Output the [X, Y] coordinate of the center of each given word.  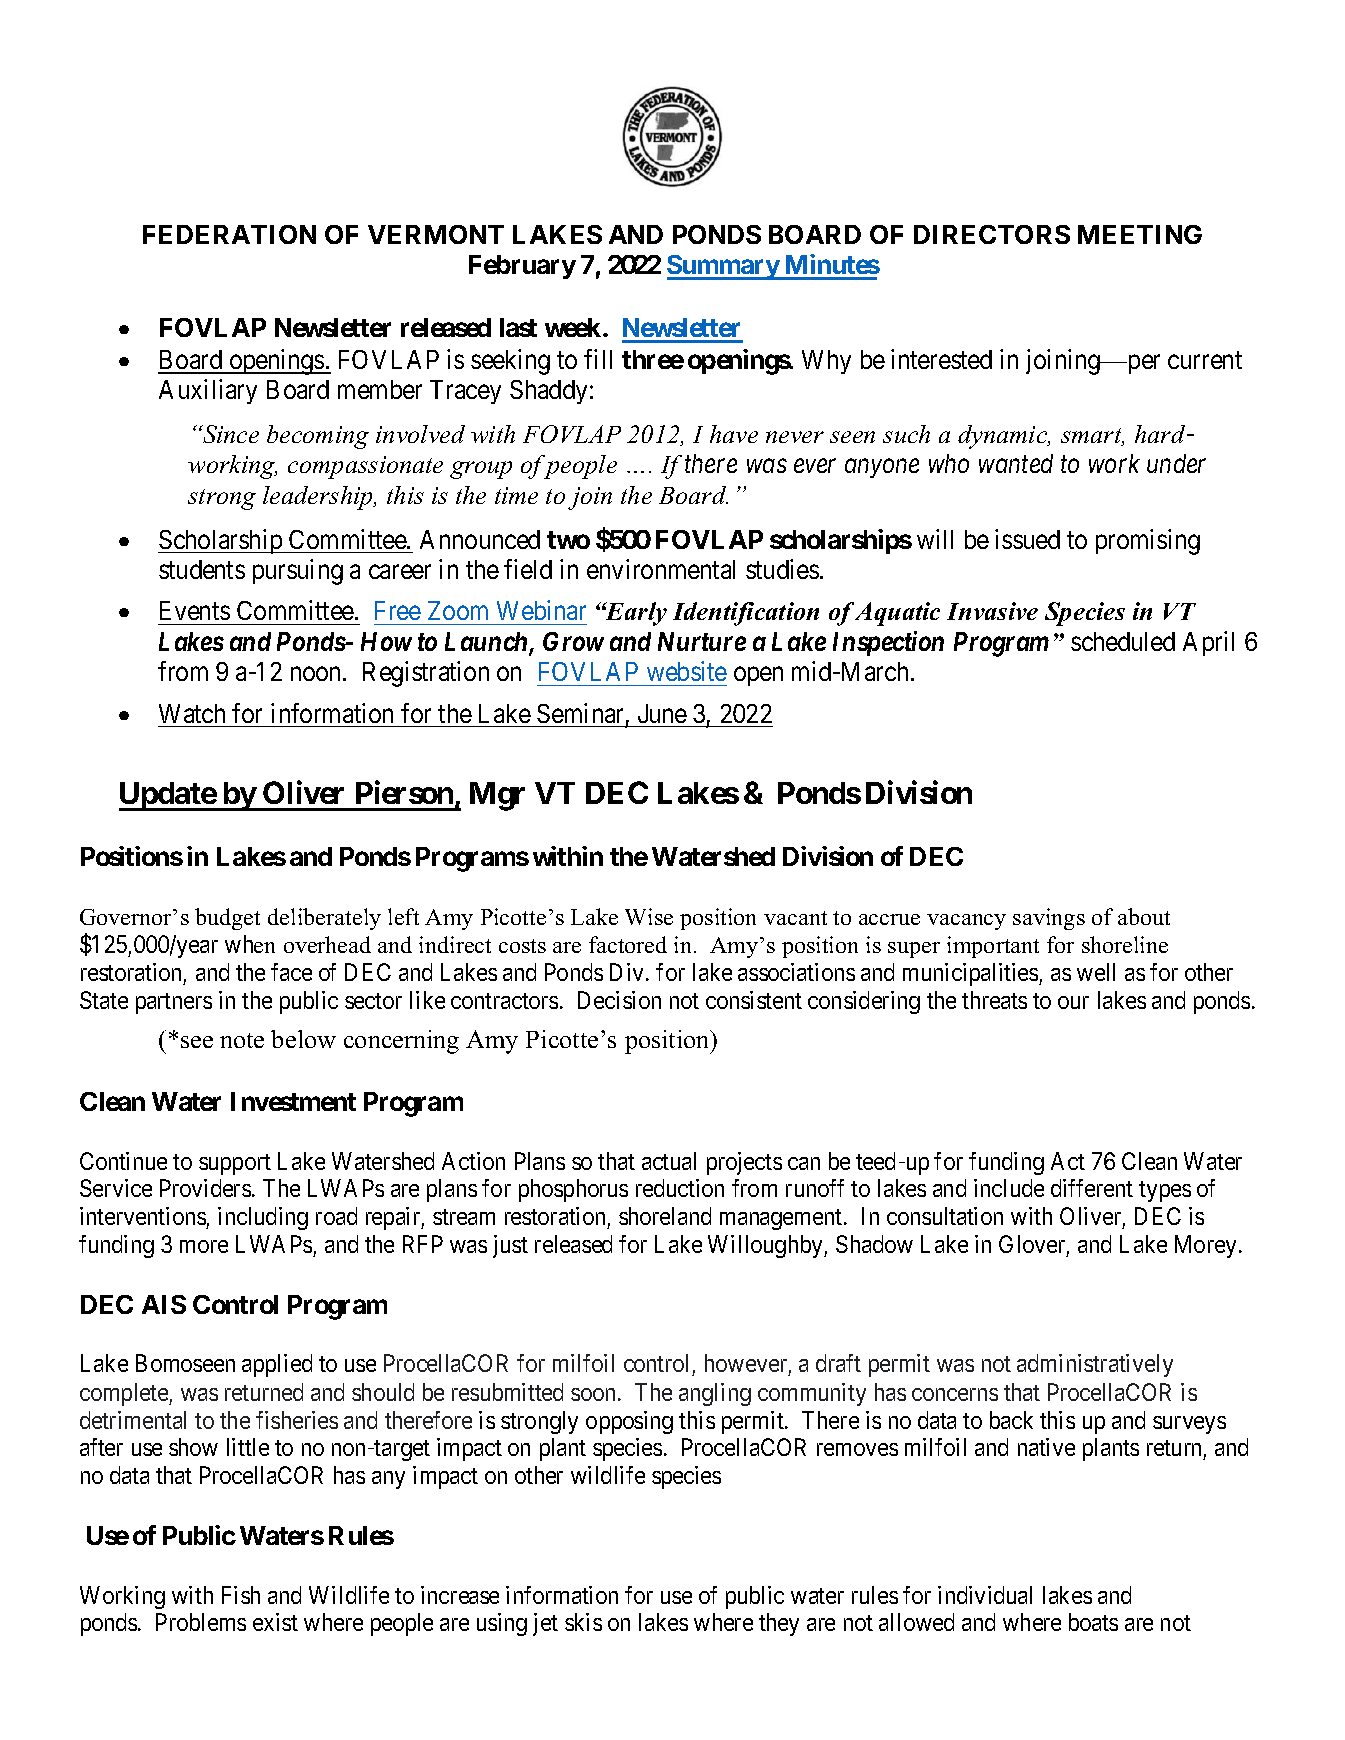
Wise [649, 916]
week [573, 327]
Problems [201, 1622]
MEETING [1140, 234]
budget [227, 919]
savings [1049, 919]
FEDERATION [229, 234]
